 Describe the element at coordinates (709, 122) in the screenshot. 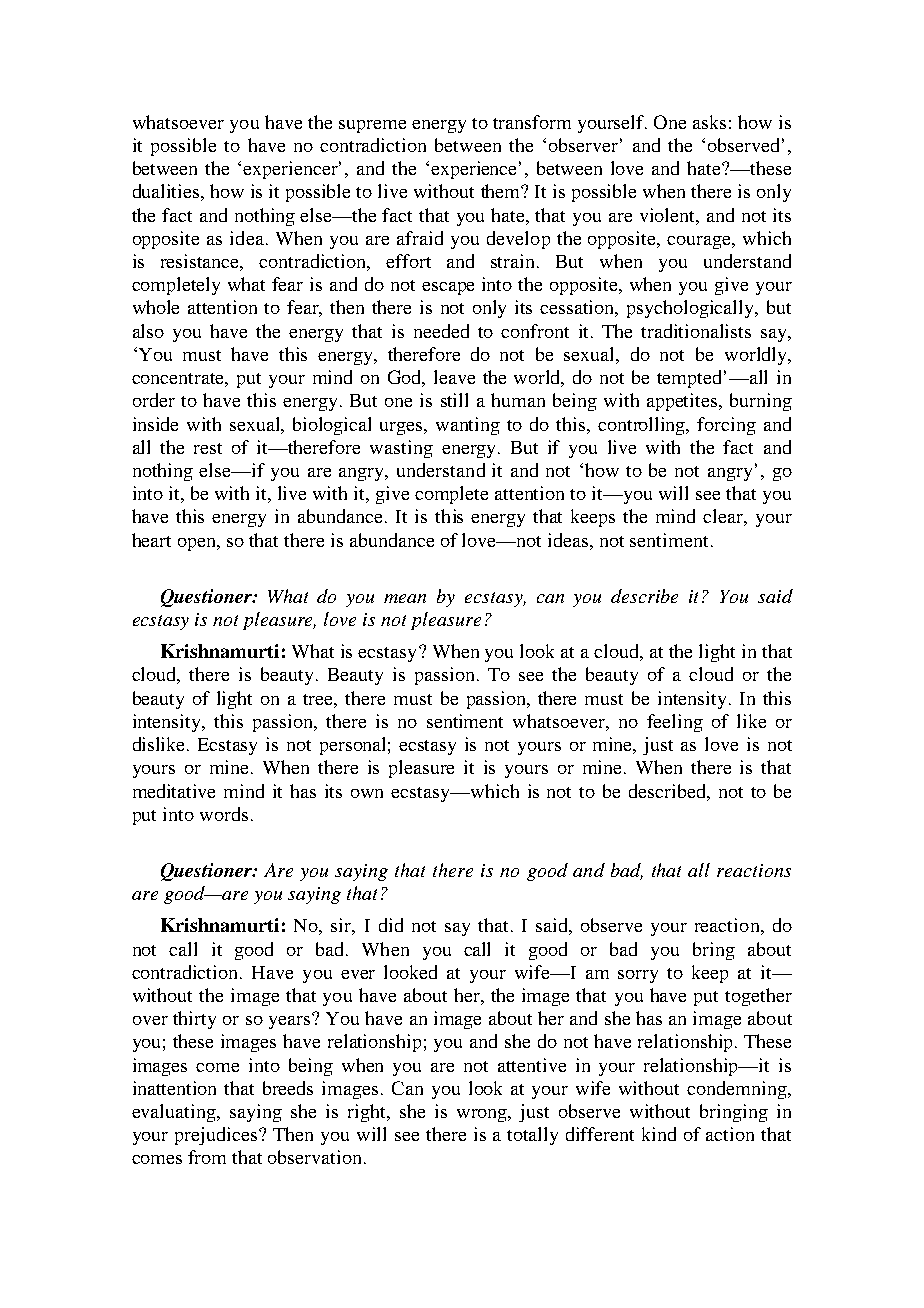

I see `asks` at that location.
